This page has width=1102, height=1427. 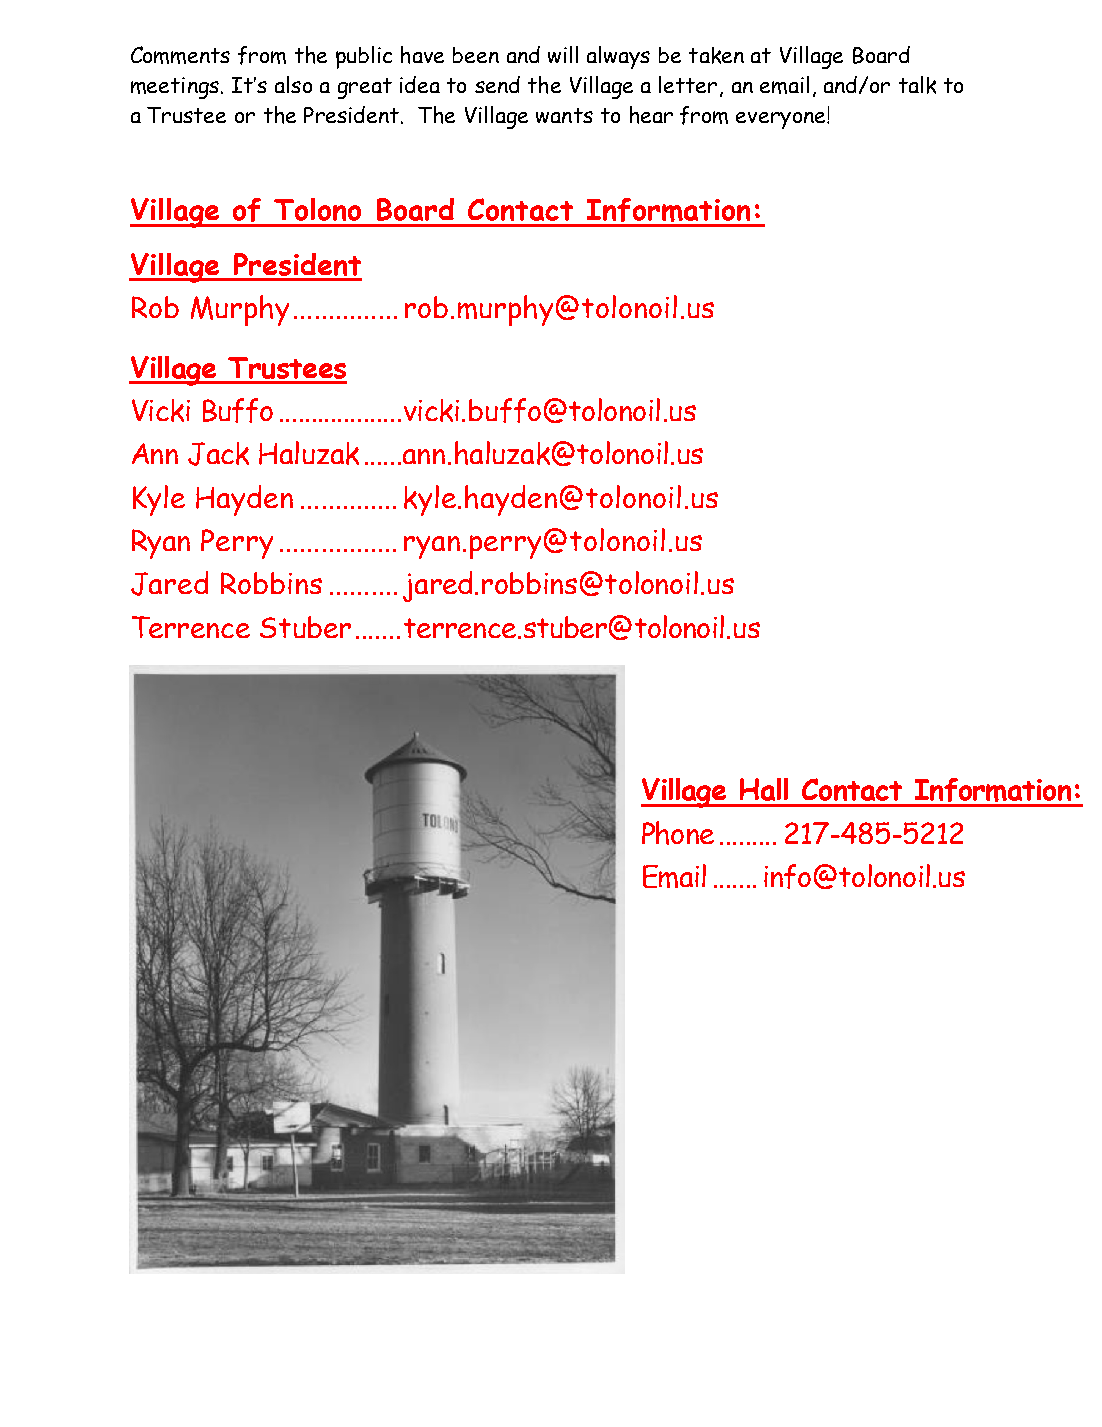 I want to click on everyone, so click(x=782, y=120).
